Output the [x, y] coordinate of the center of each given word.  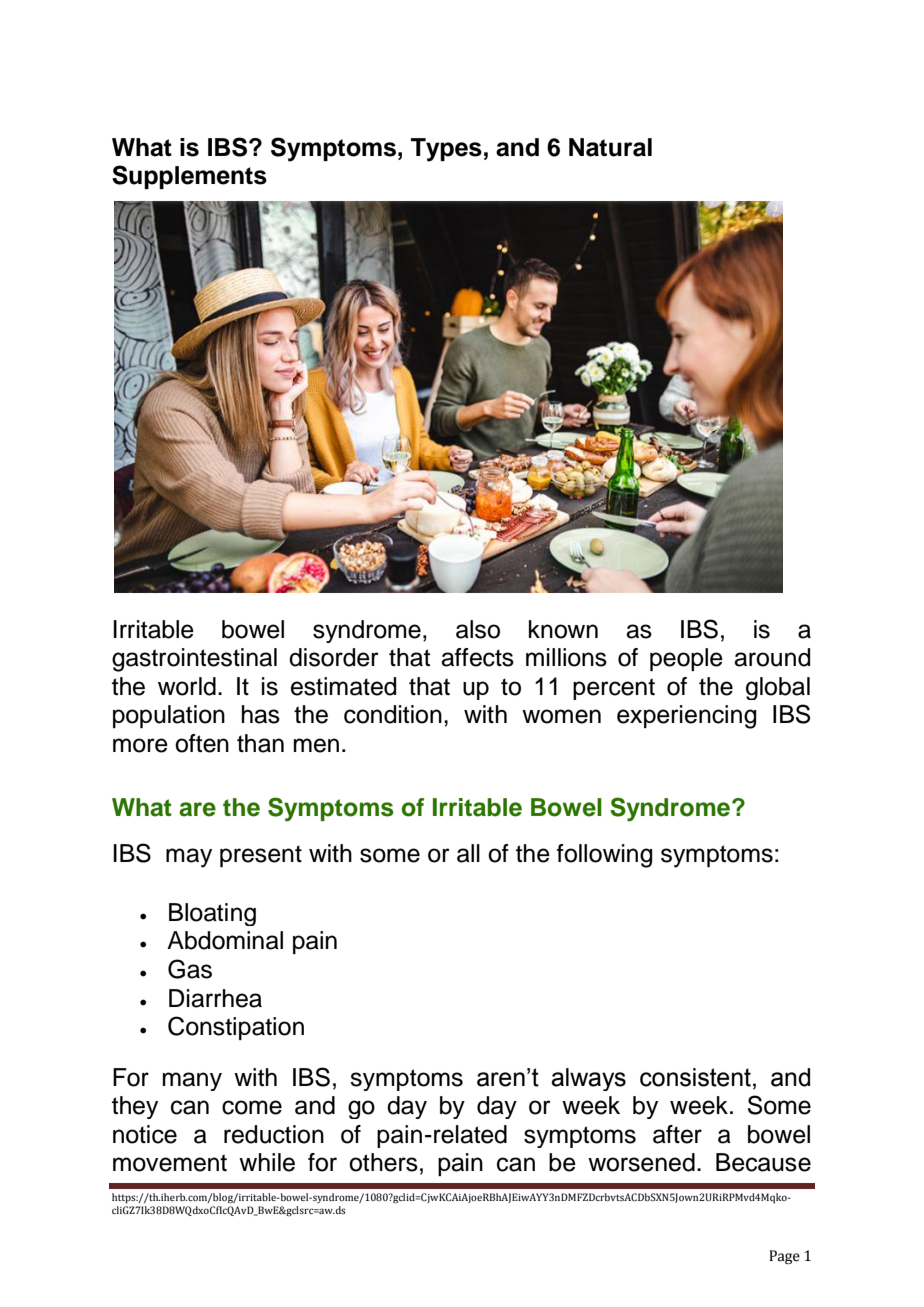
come [252, 1107]
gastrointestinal [194, 660]
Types [446, 150]
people [686, 659]
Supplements [189, 177]
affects [477, 657]
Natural [610, 147]
